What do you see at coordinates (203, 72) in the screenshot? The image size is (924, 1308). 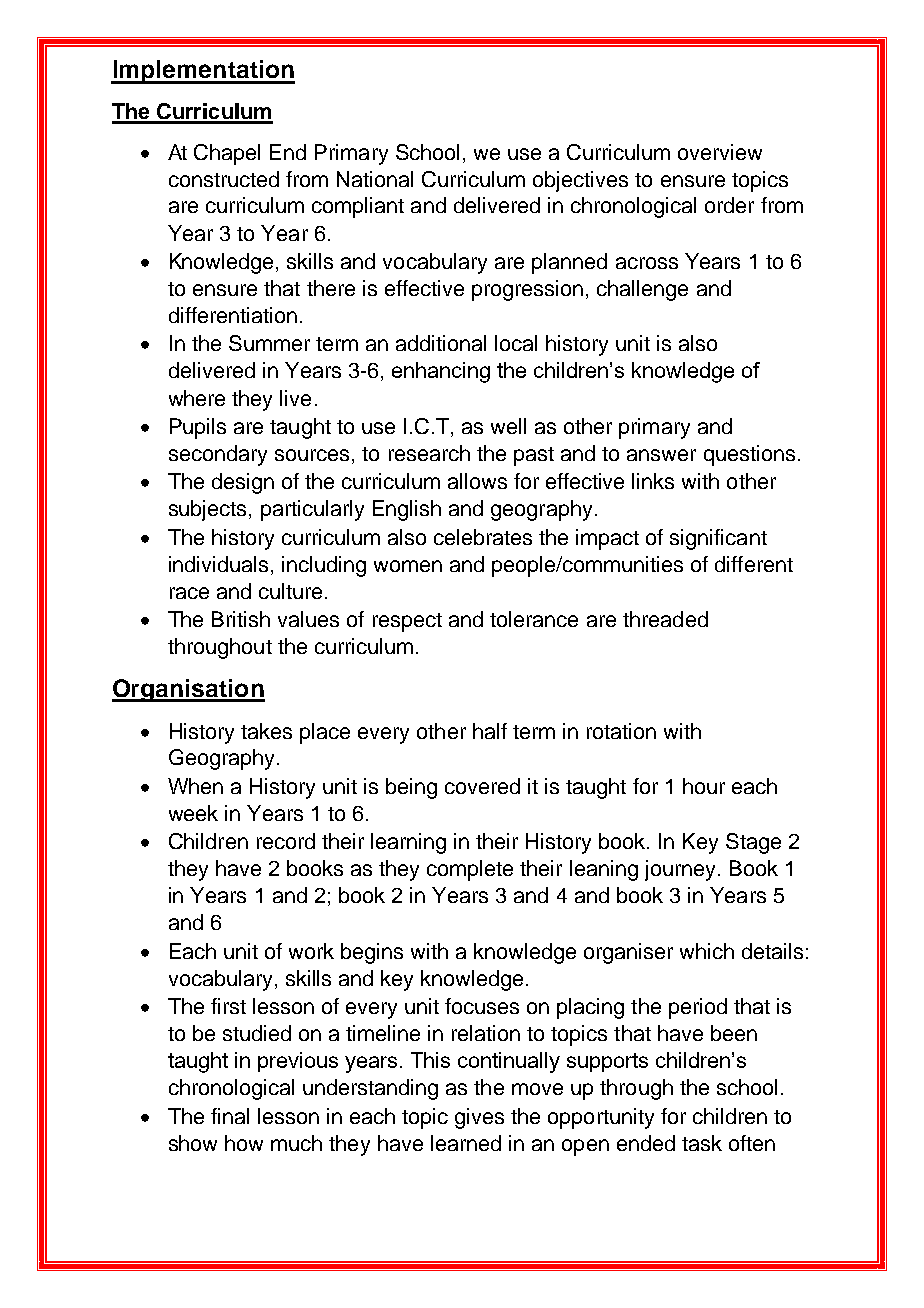 I see `Implementation` at bounding box center [203, 72].
